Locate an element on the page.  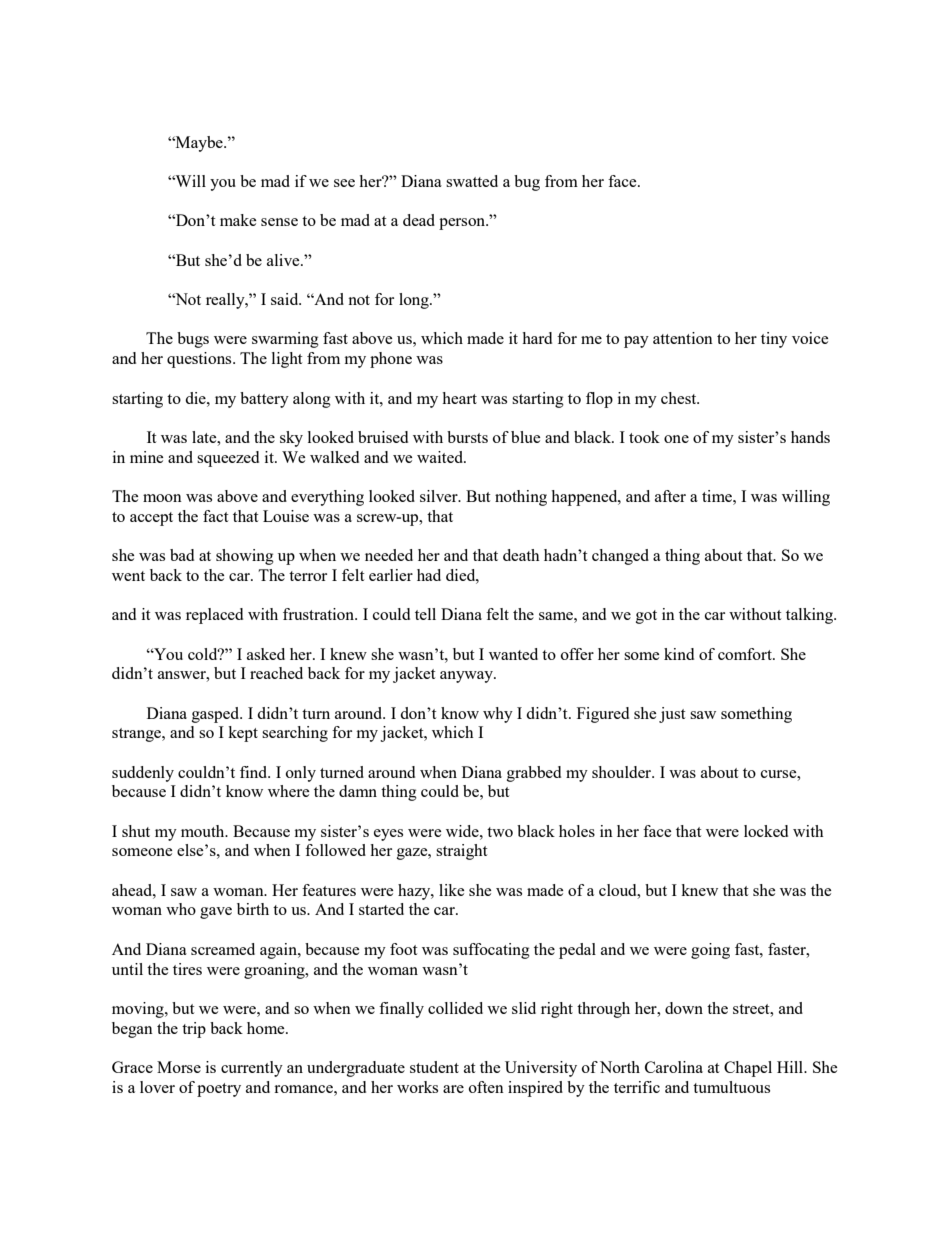
comfort is located at coordinates (746, 654).
